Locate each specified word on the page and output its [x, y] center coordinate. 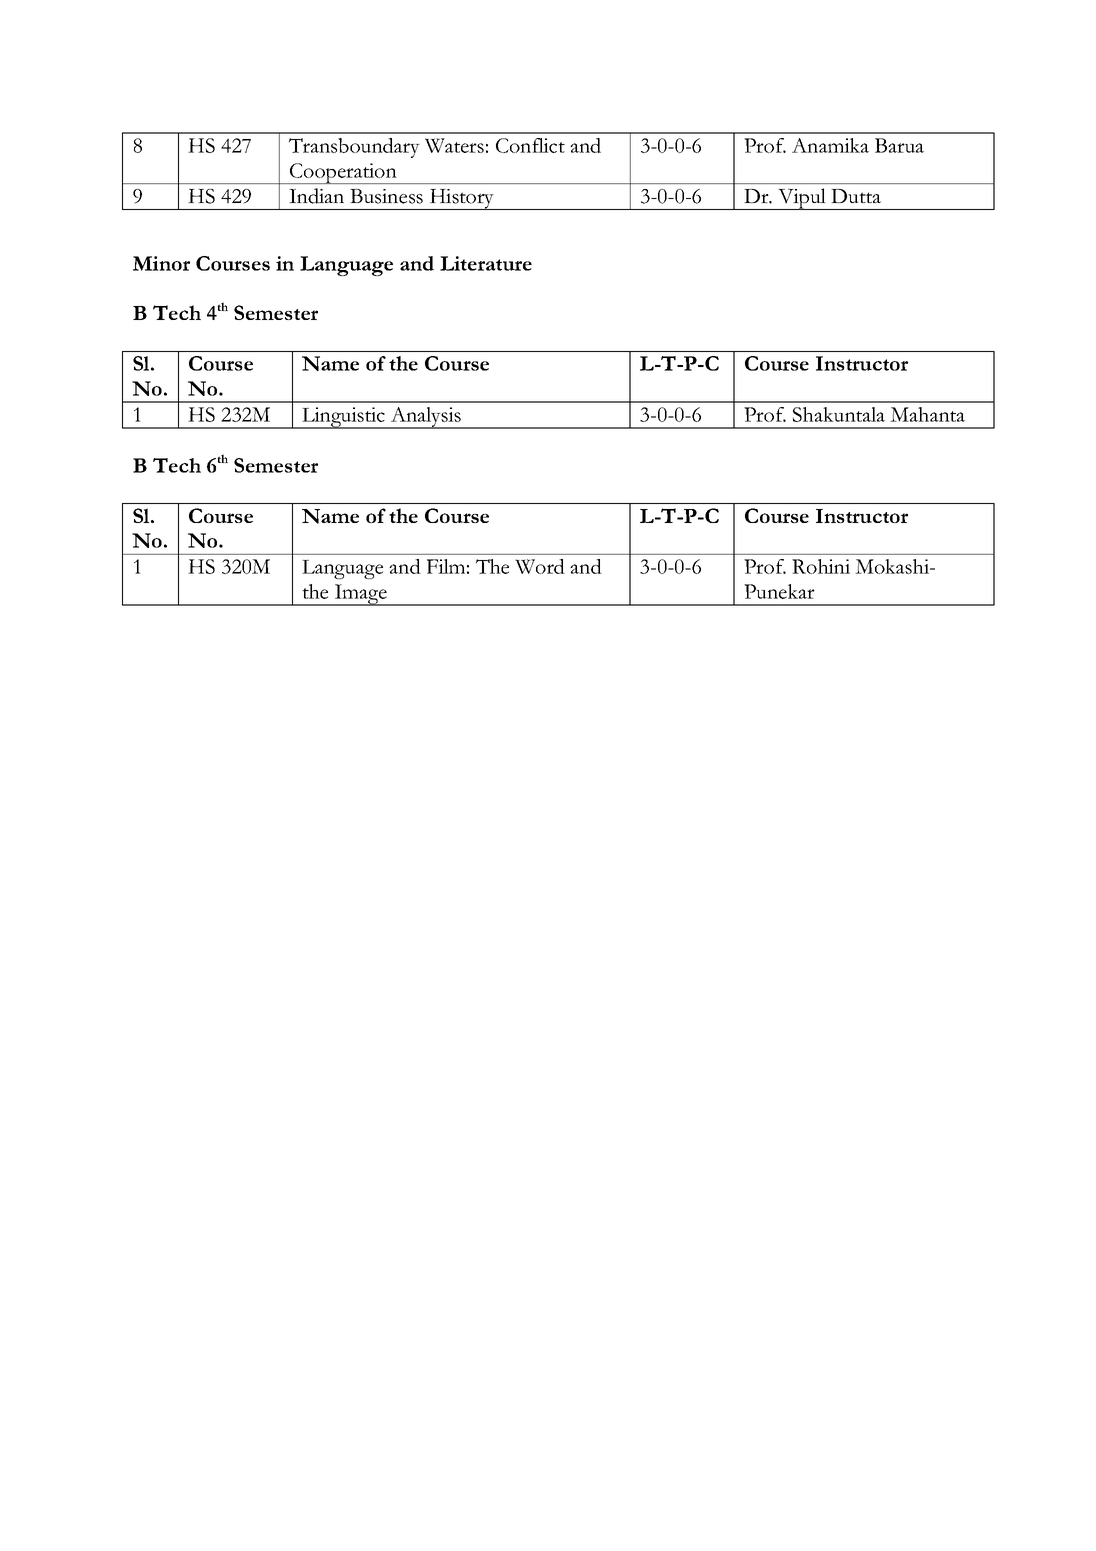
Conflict [530, 145]
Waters [454, 145]
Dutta [856, 196]
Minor [161, 263]
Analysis [425, 418]
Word [540, 566]
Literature [486, 263]
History [462, 199]
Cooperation [343, 173]
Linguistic [343, 418]
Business [386, 196]
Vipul [802, 199]
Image [361, 595]
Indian [316, 196]
